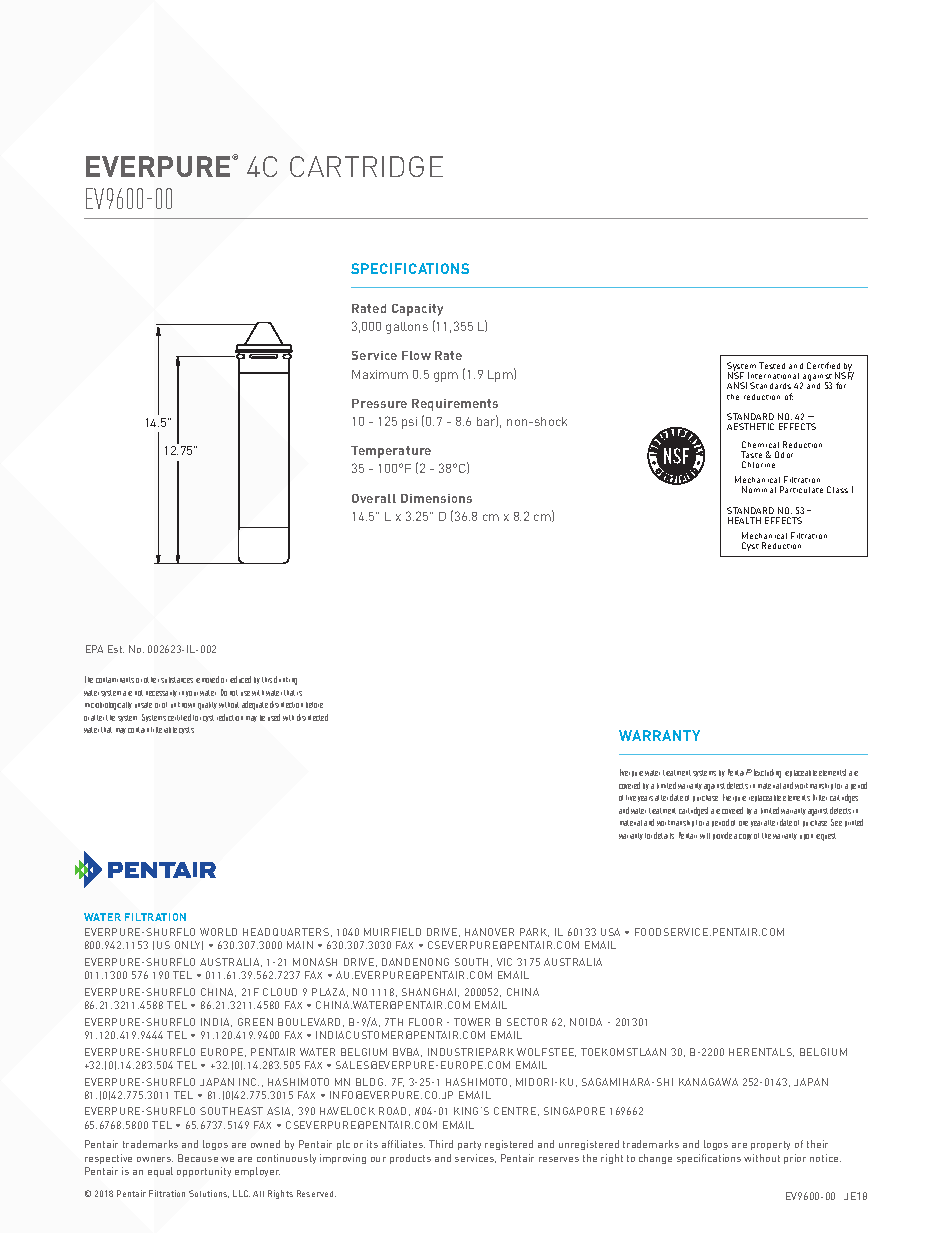 This image has height=1233, width=952. Describe the element at coordinates (204, 1172) in the image. I see `opportunity` at that location.
